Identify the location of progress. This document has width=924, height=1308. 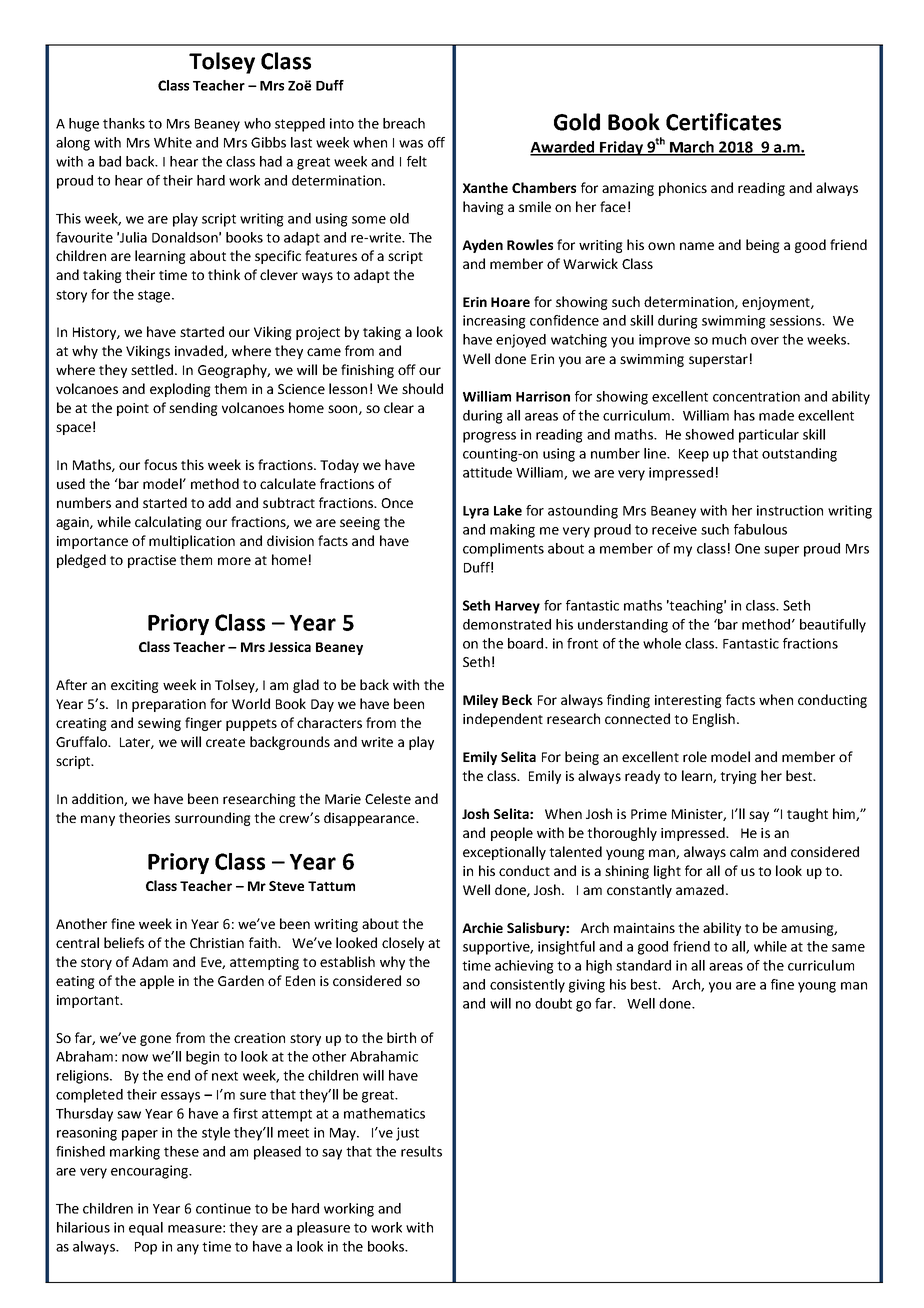
(489, 437).
